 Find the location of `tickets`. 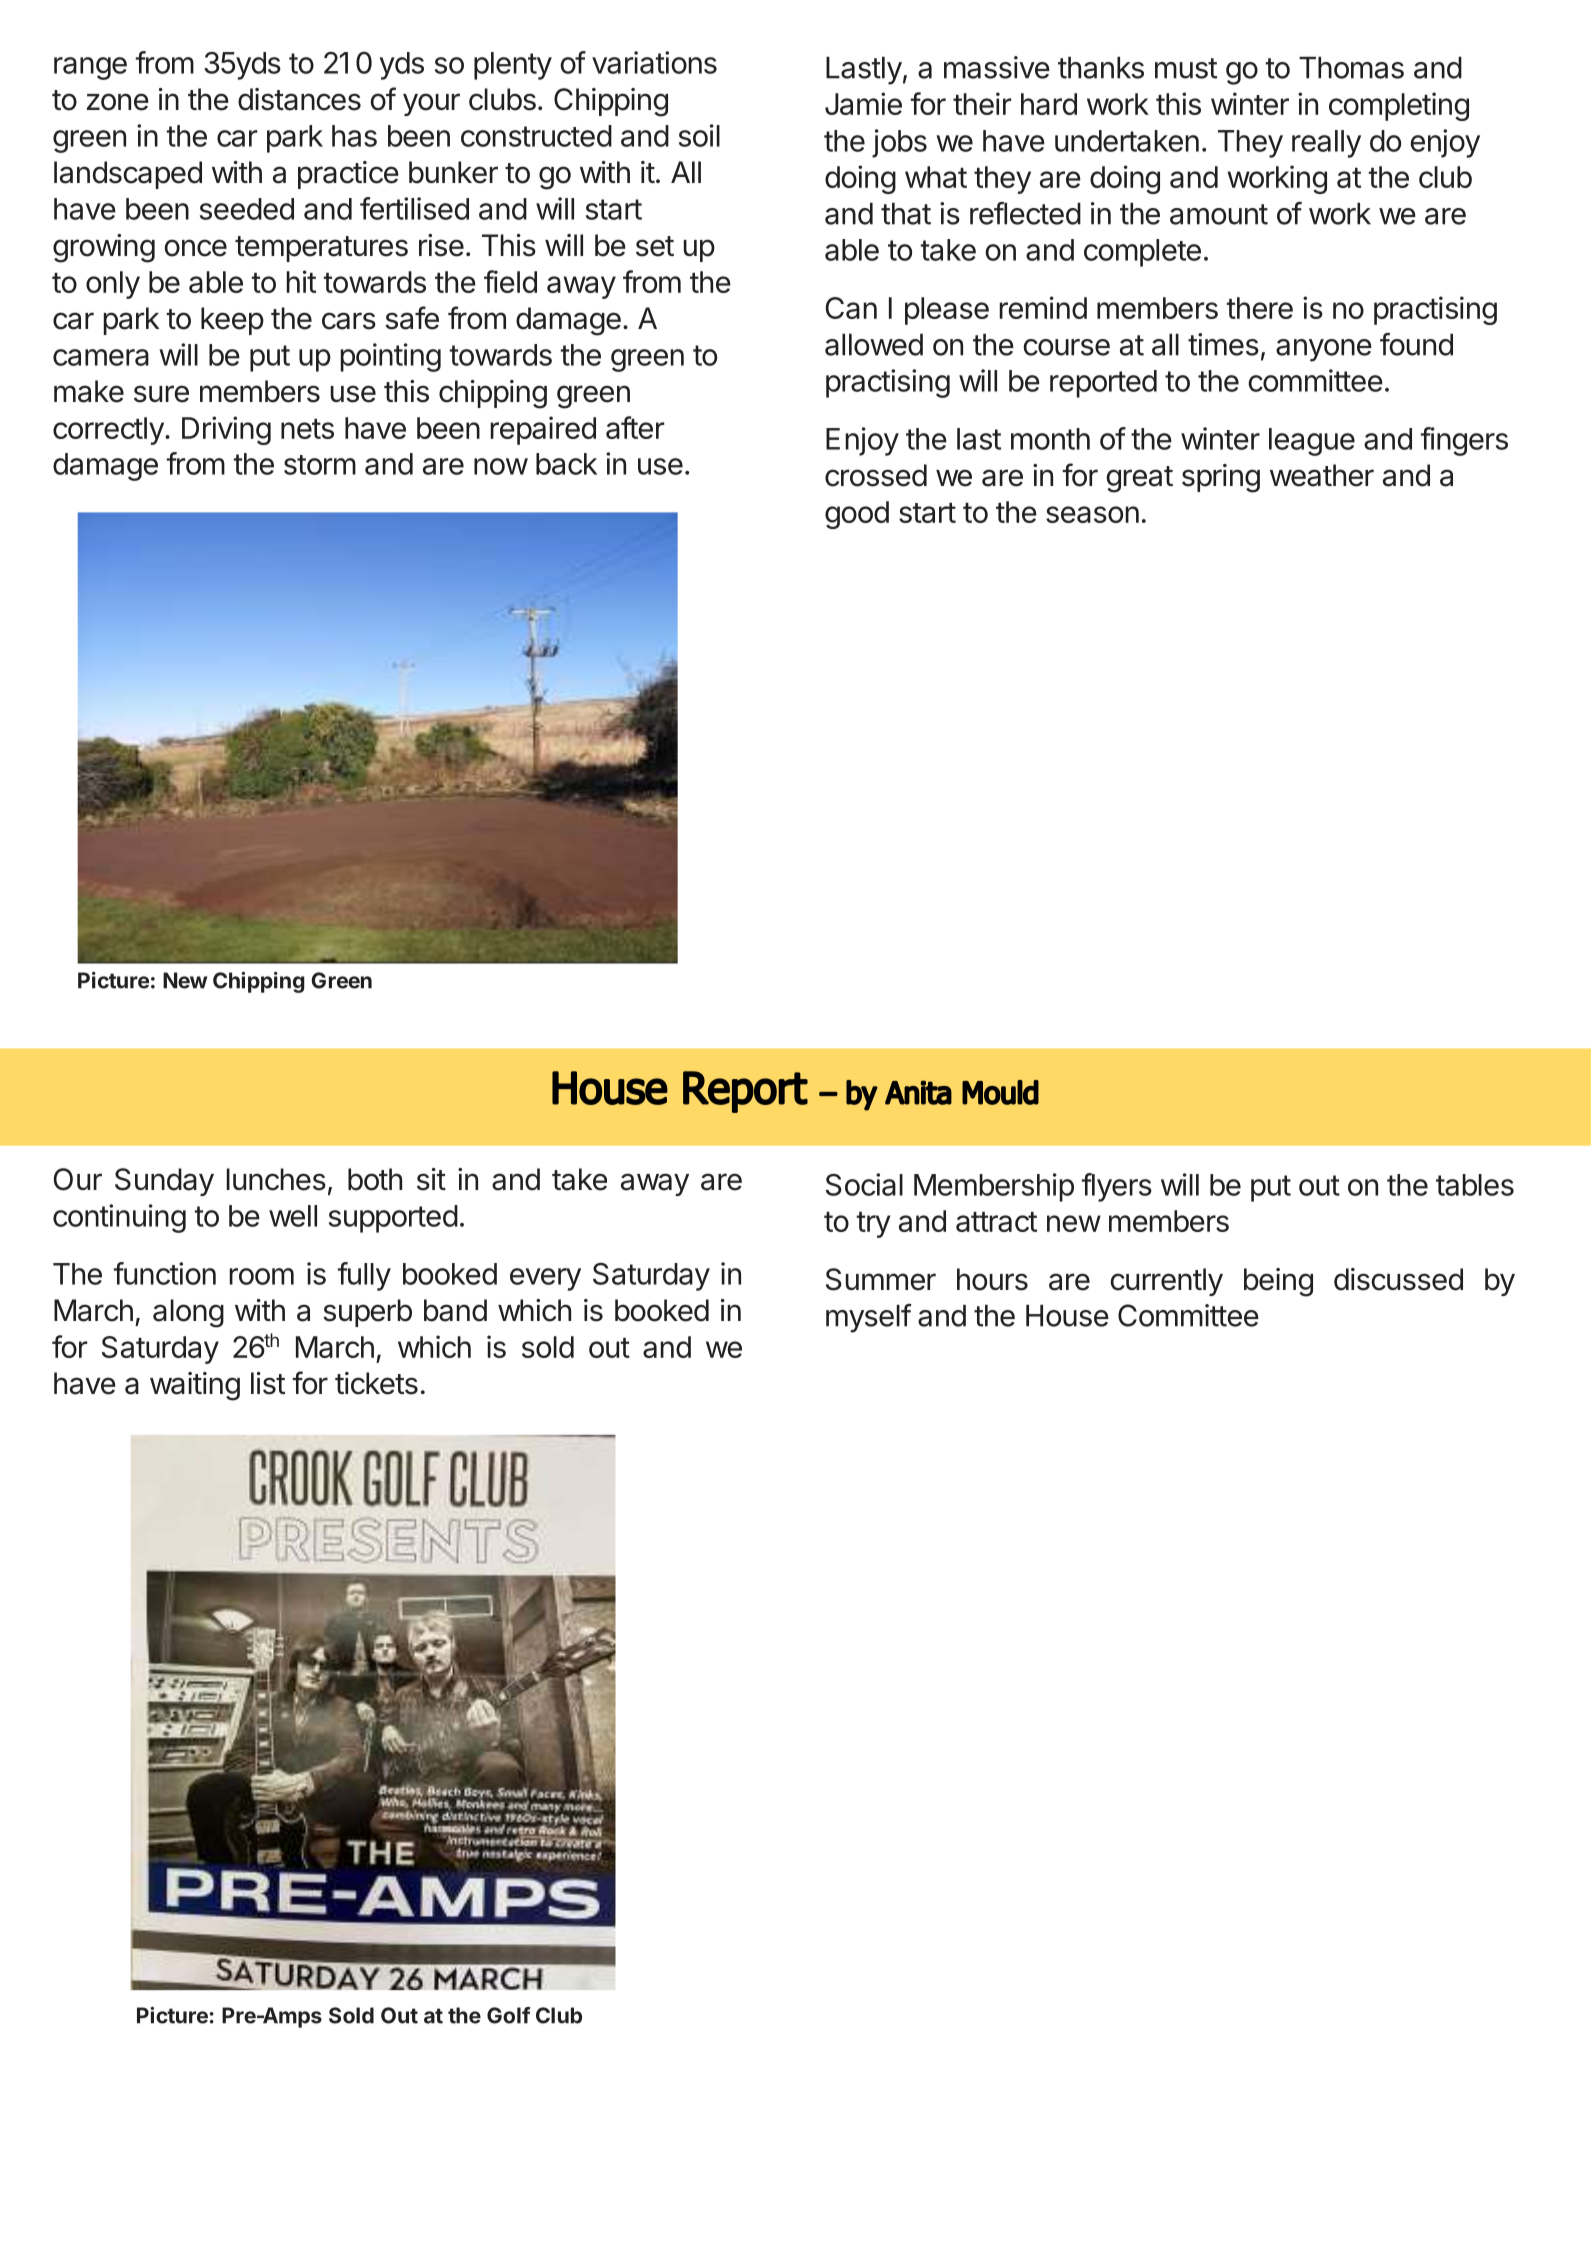

tickets is located at coordinates (376, 1383).
